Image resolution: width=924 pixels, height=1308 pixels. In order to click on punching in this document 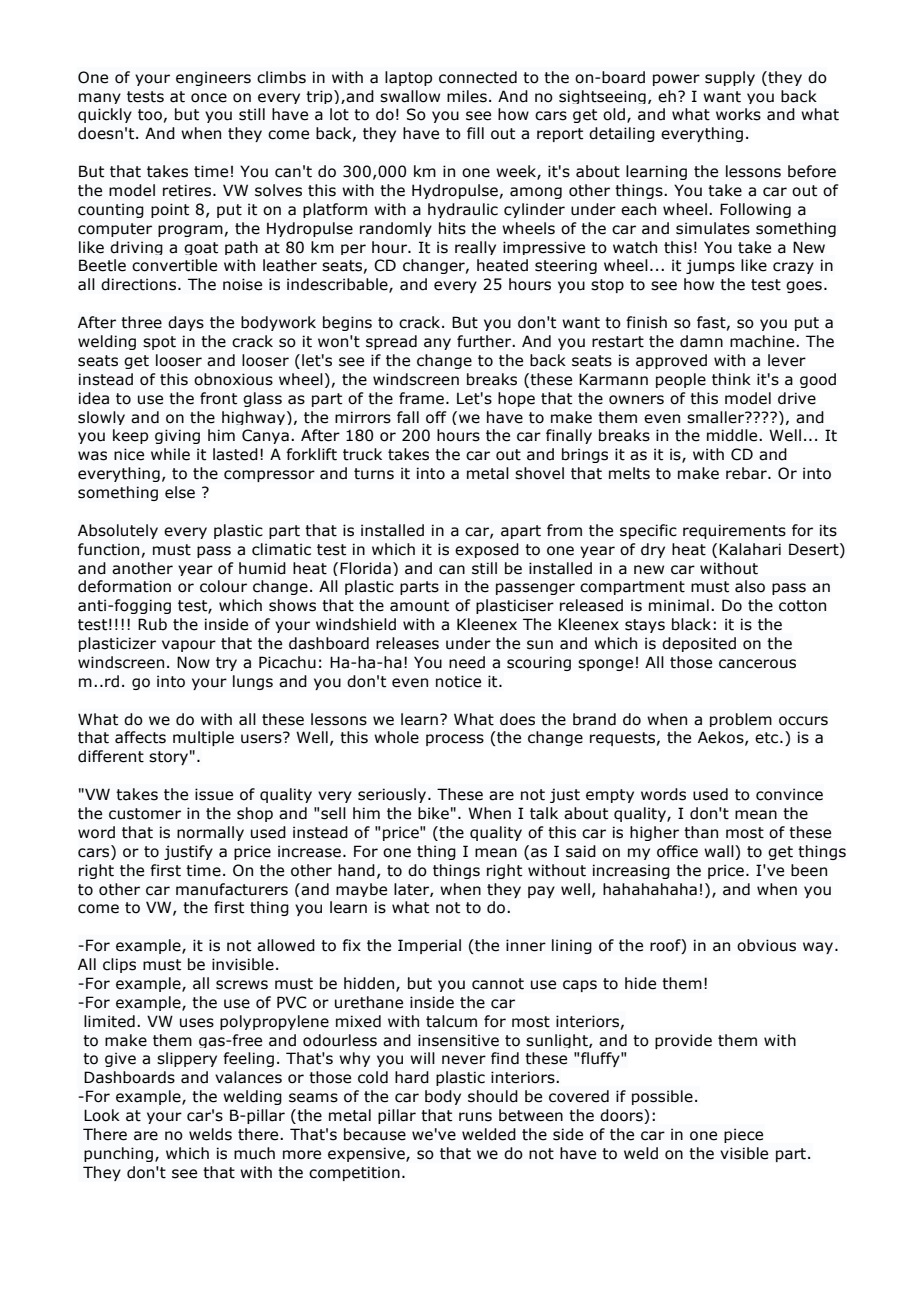, I will do `click(118, 1154)`.
